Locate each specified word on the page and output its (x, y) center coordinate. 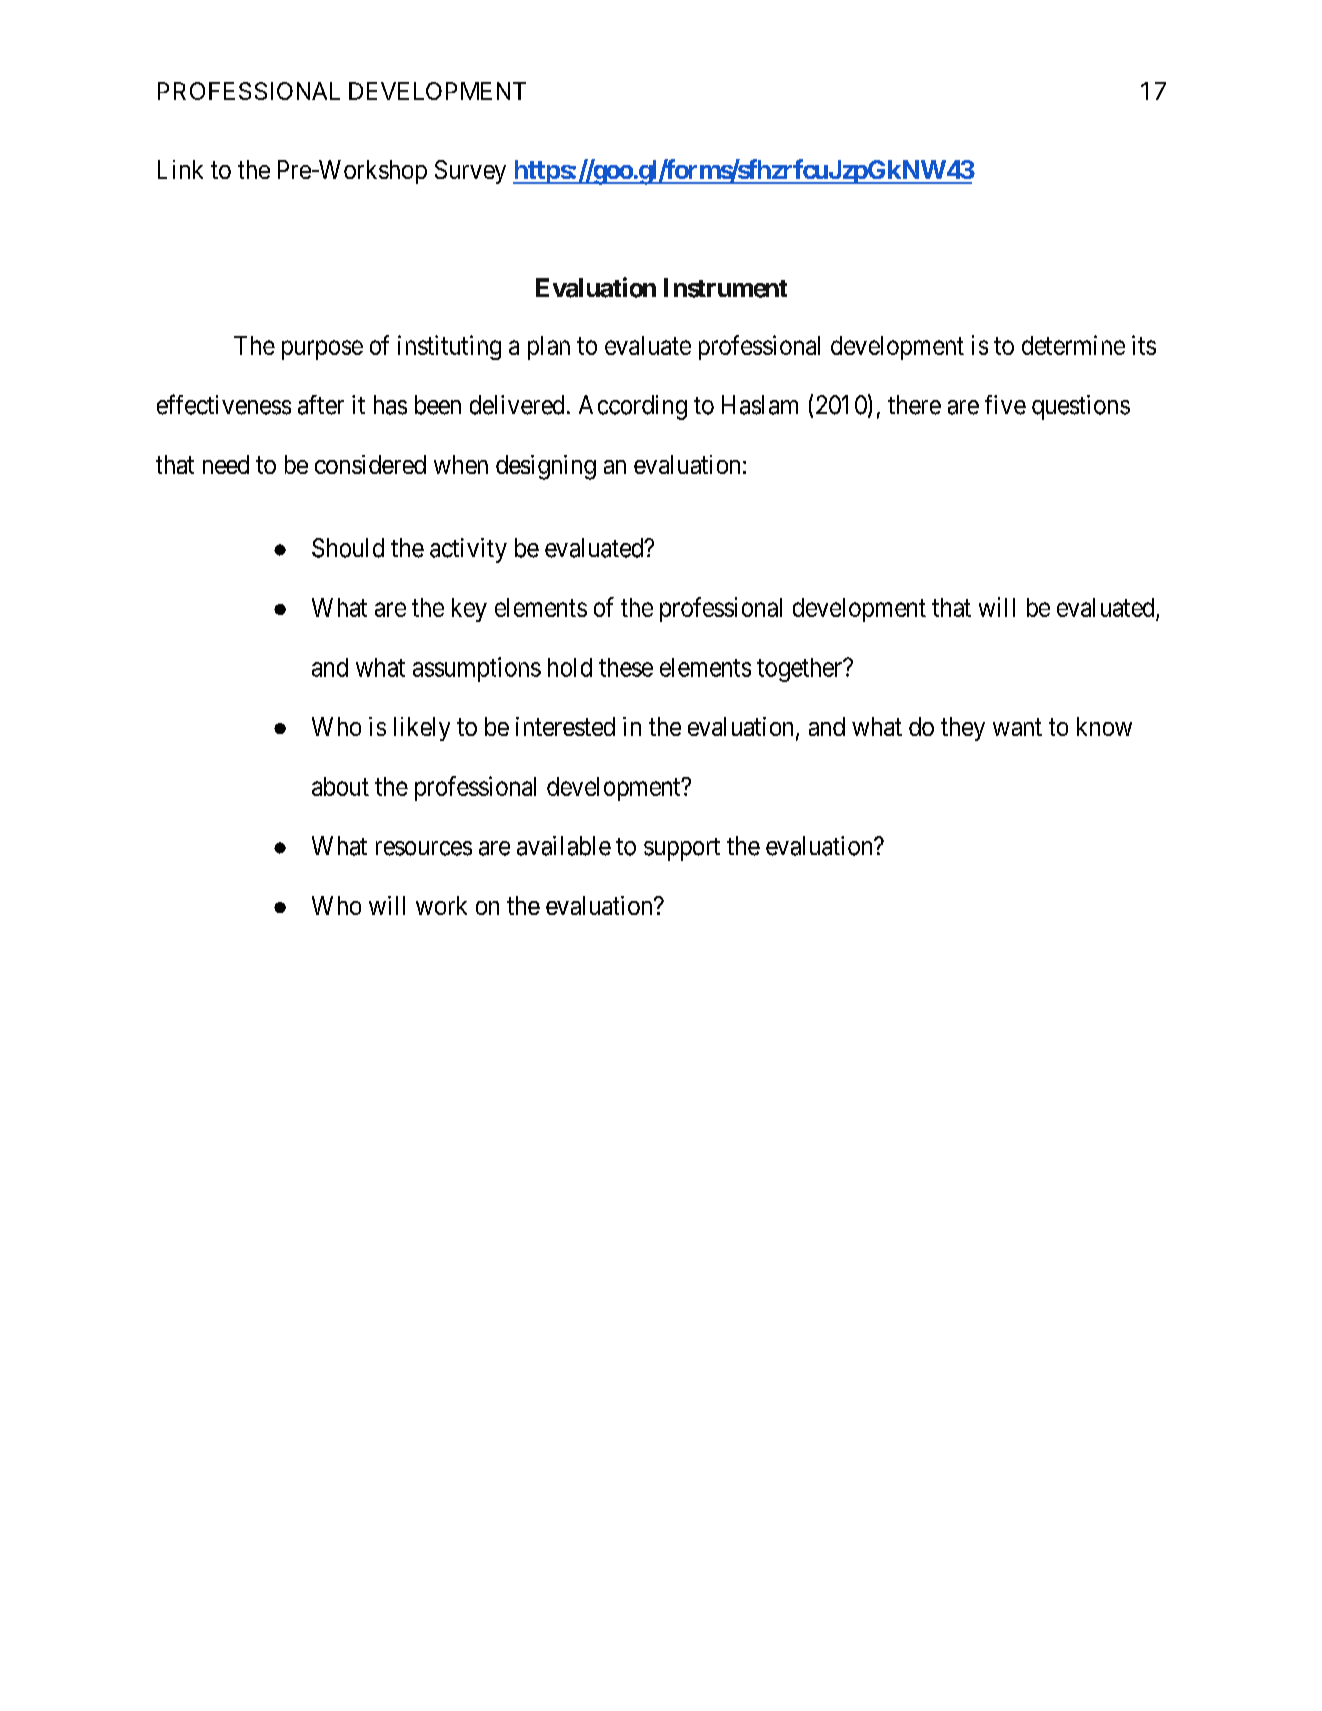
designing (546, 467)
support (682, 849)
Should (348, 548)
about (340, 786)
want (1017, 727)
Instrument (725, 288)
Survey (470, 172)
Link (180, 169)
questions (1081, 407)
